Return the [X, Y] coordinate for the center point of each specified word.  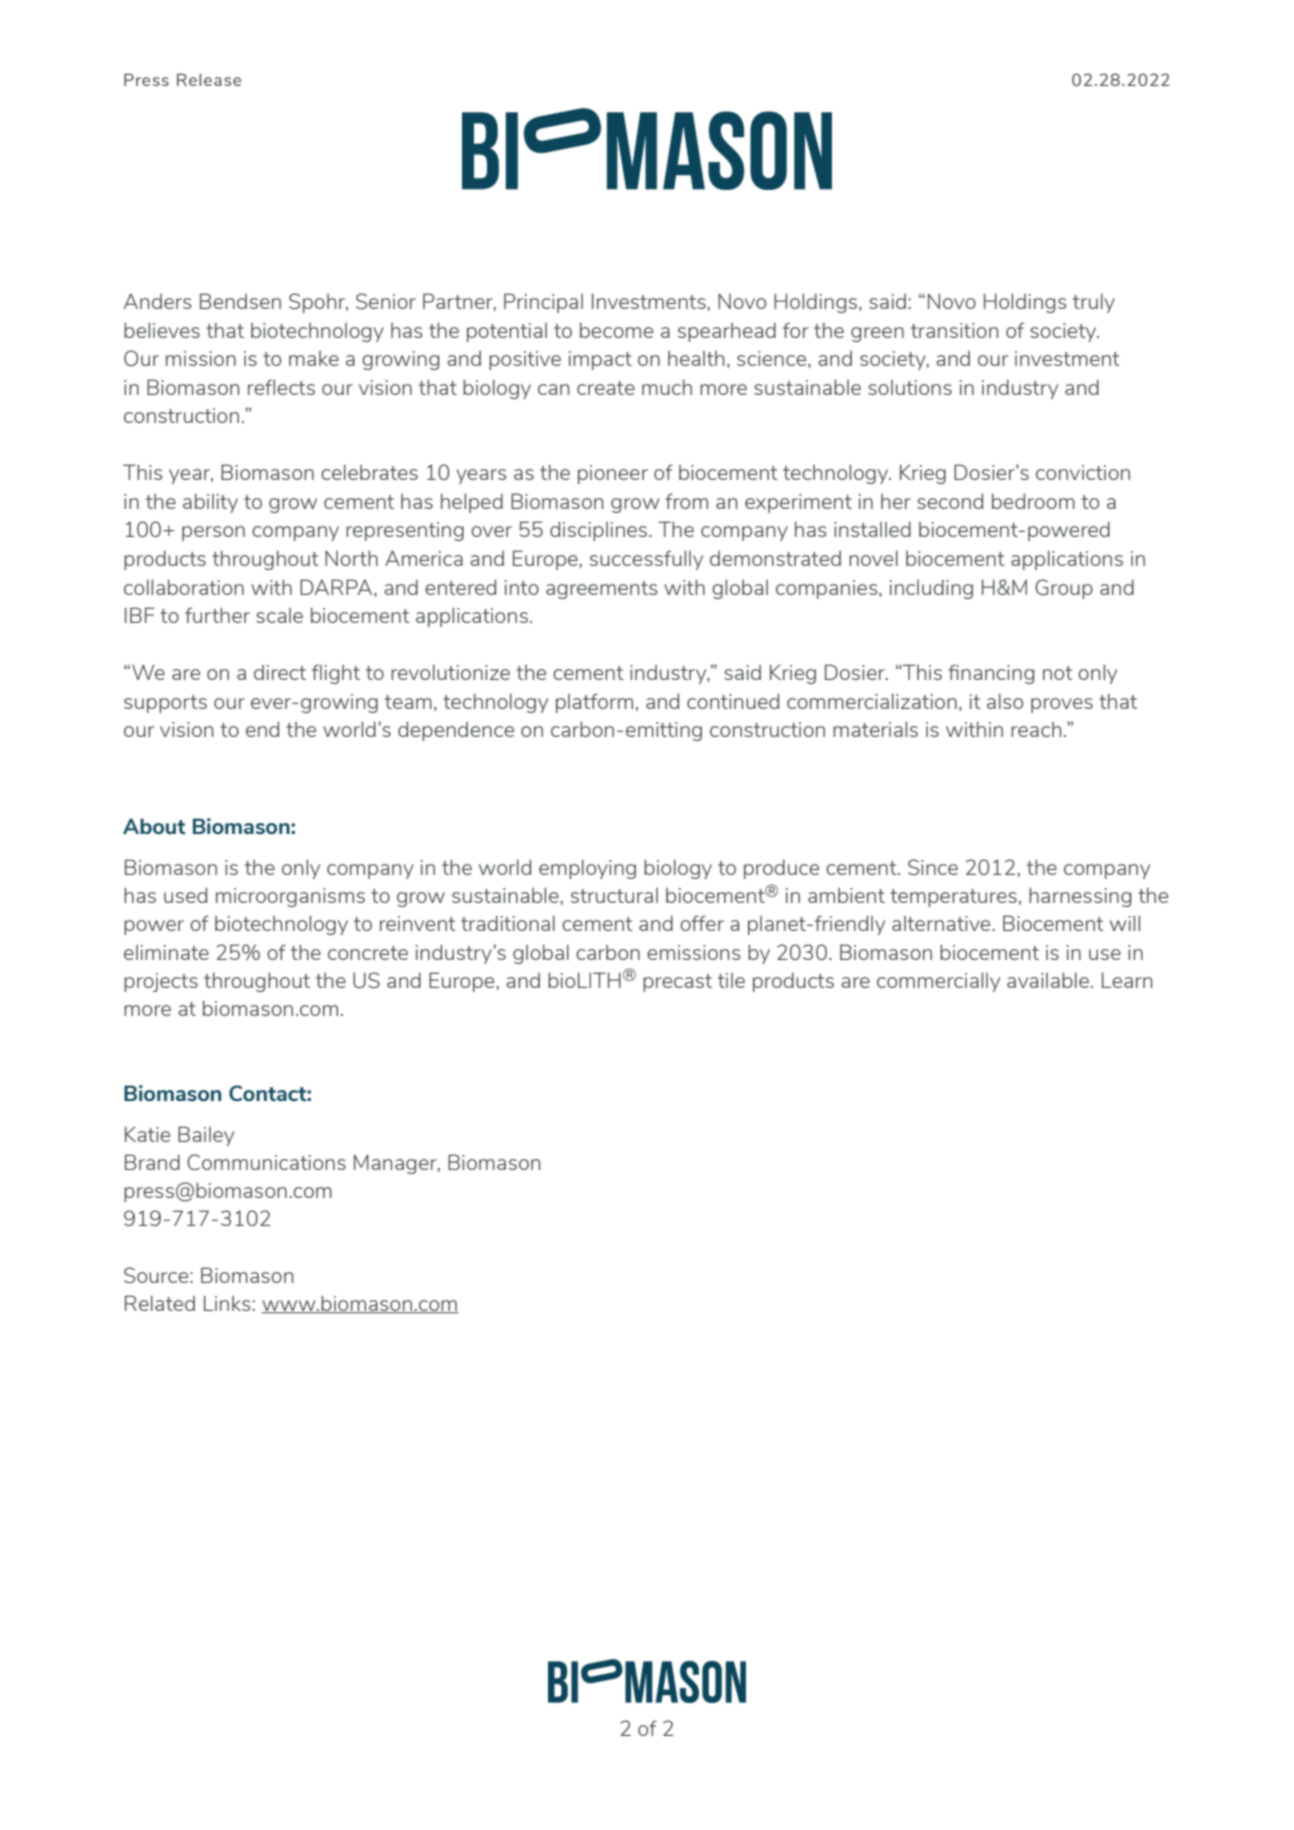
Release [209, 80]
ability [210, 503]
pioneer [613, 474]
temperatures [953, 898]
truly [1094, 303]
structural [614, 895]
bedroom [1033, 501]
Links [228, 1303]
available [1048, 980]
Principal [543, 303]
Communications [266, 1162]
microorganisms [290, 897]
